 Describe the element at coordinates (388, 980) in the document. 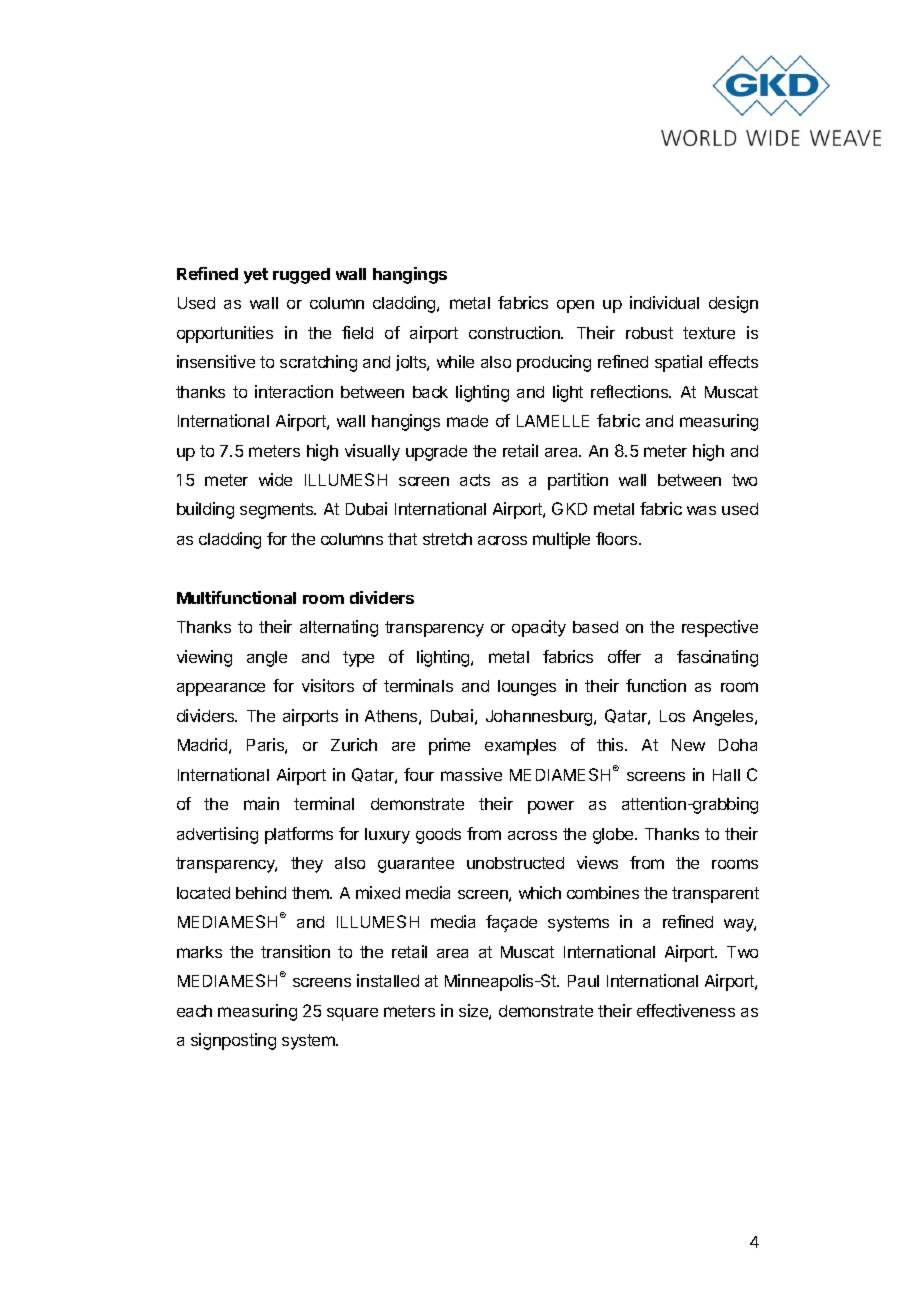

I see `installed` at that location.
